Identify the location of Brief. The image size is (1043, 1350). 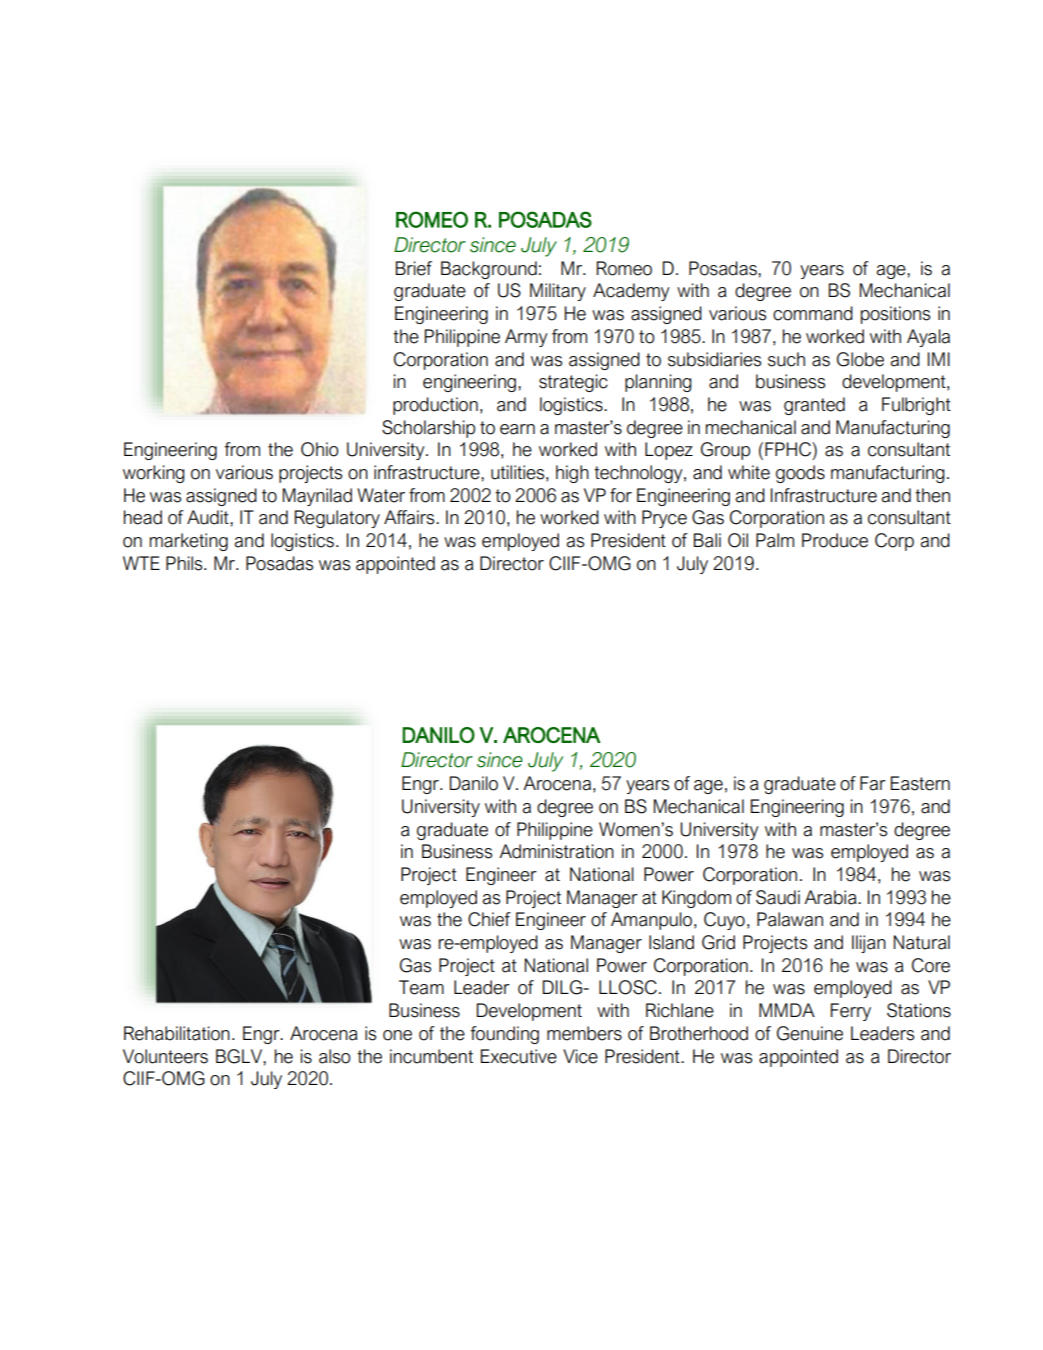
(414, 268).
